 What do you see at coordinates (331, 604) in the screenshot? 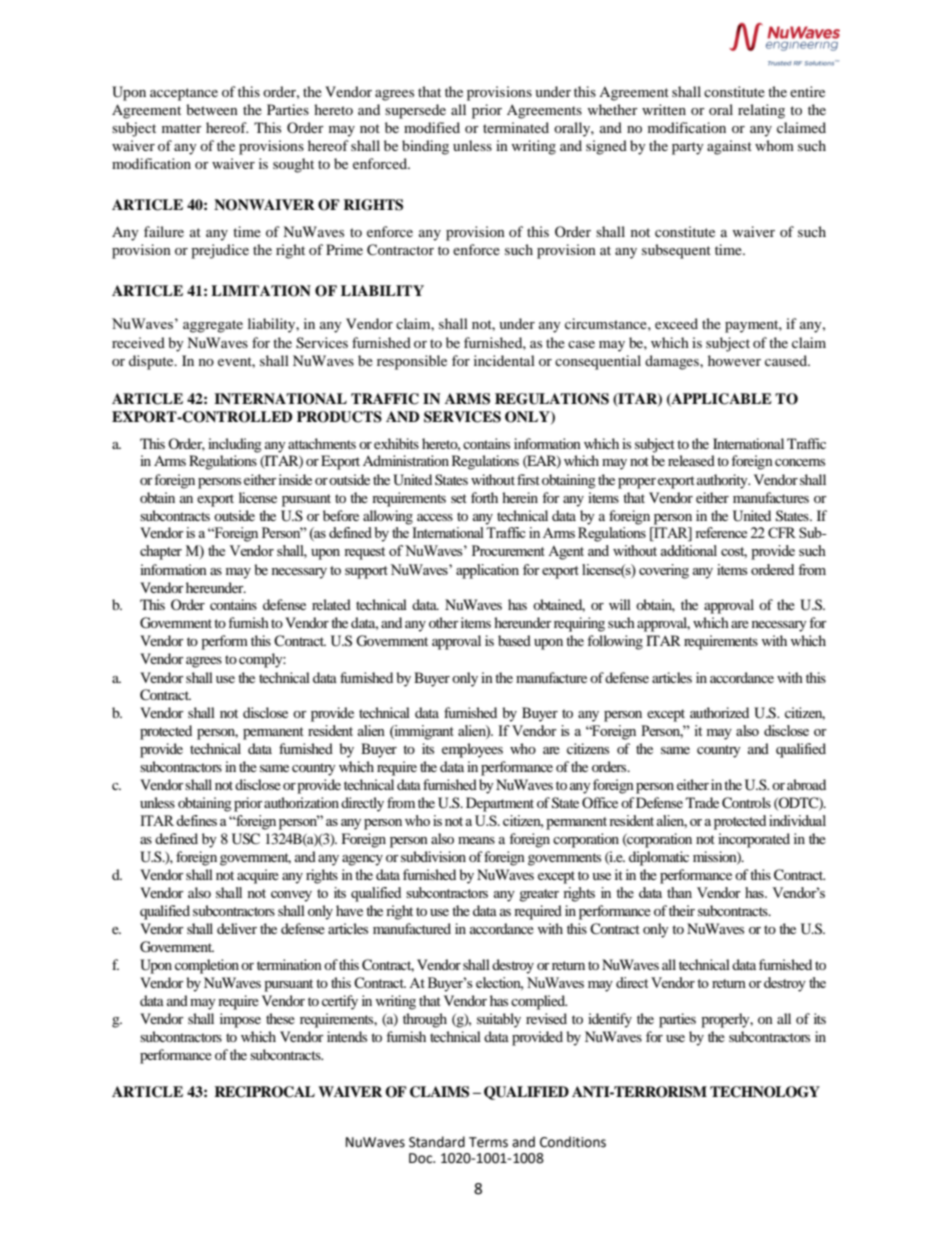
I see `related` at bounding box center [331, 604].
